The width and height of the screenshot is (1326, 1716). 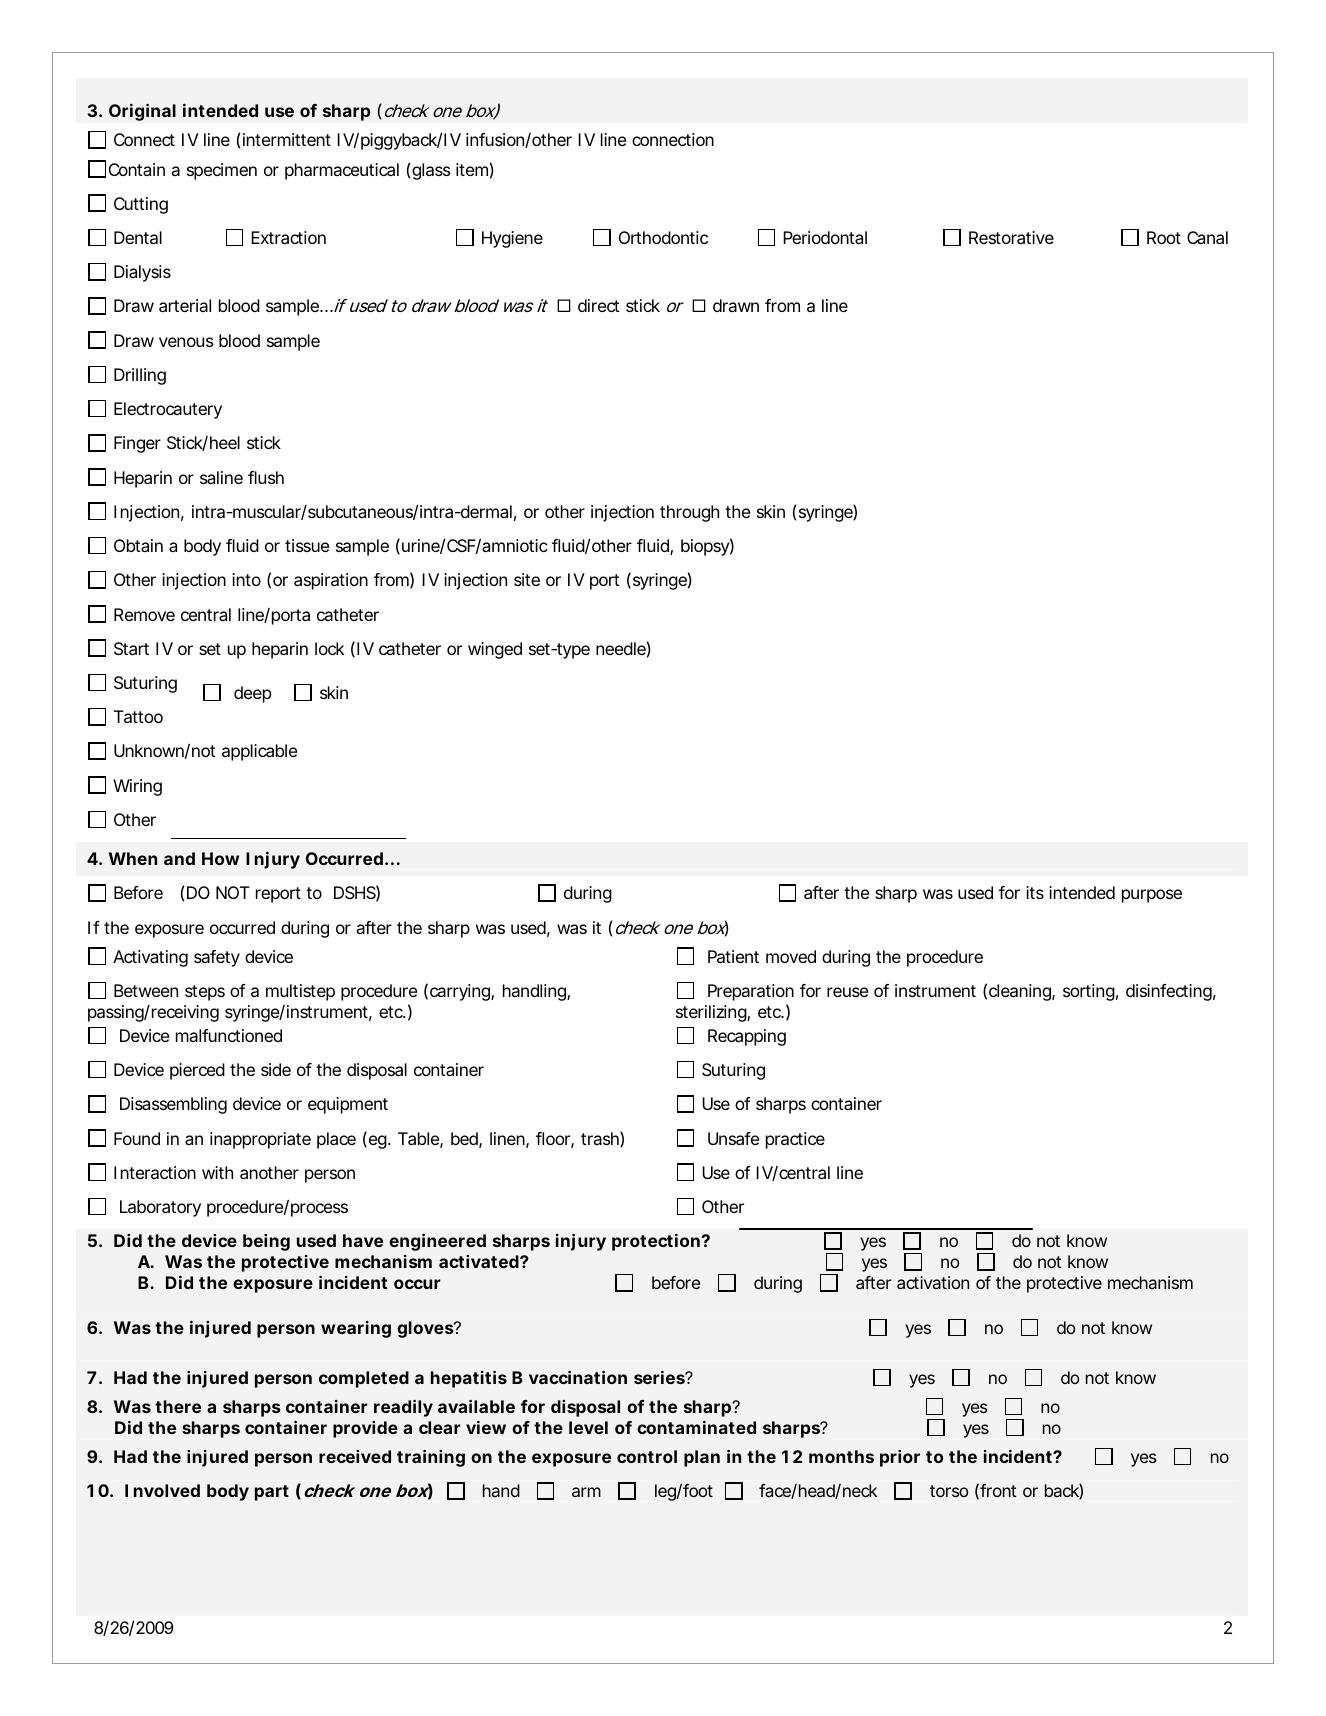 I want to click on into, so click(x=246, y=579).
